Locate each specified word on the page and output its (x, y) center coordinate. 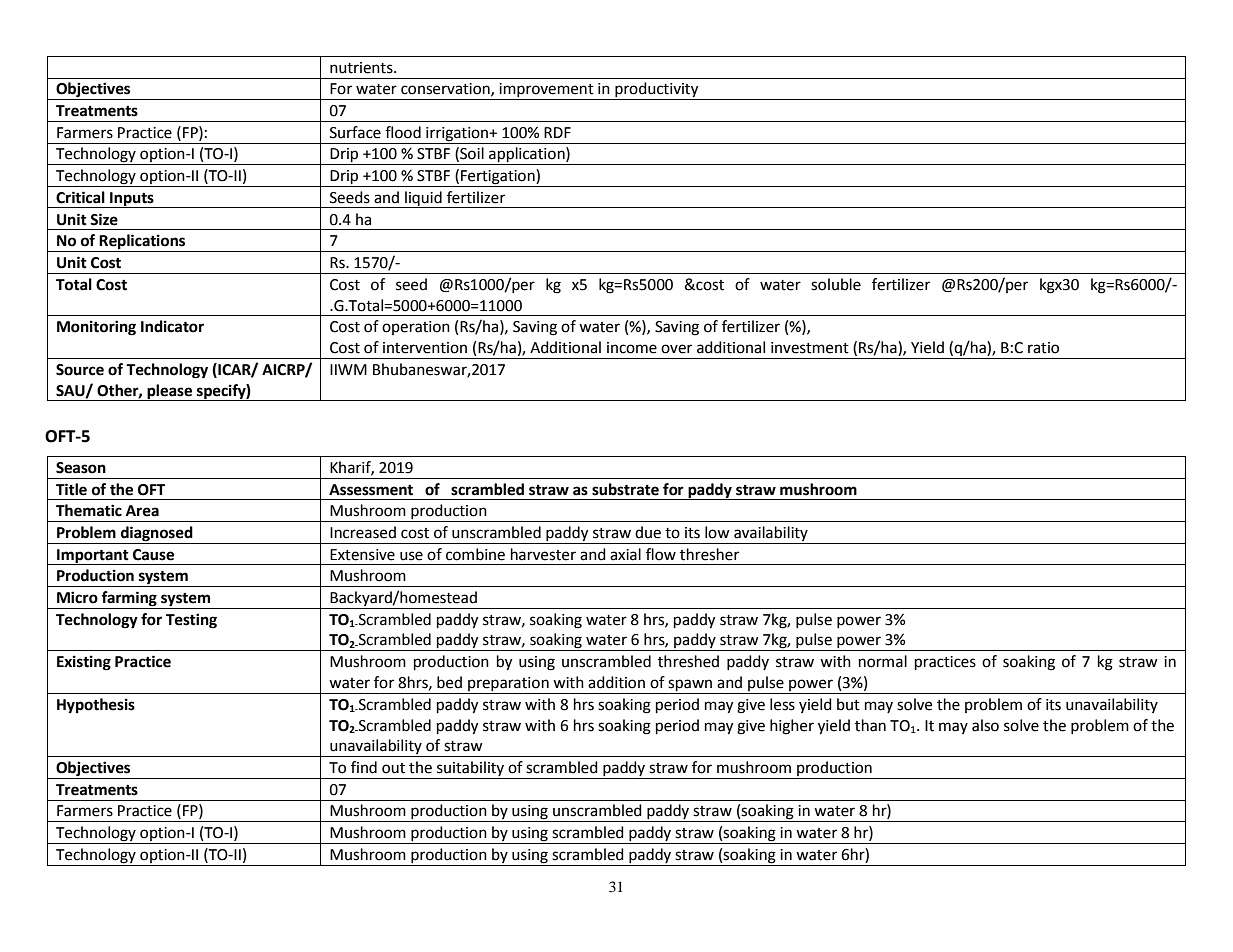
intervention (425, 348)
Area (142, 511)
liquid (423, 199)
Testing (191, 621)
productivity (657, 91)
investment (810, 348)
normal (883, 661)
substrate (625, 489)
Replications (143, 243)
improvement (547, 91)
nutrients (362, 68)
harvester (543, 554)
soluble (836, 284)
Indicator (172, 326)
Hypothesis (96, 706)
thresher (709, 554)
